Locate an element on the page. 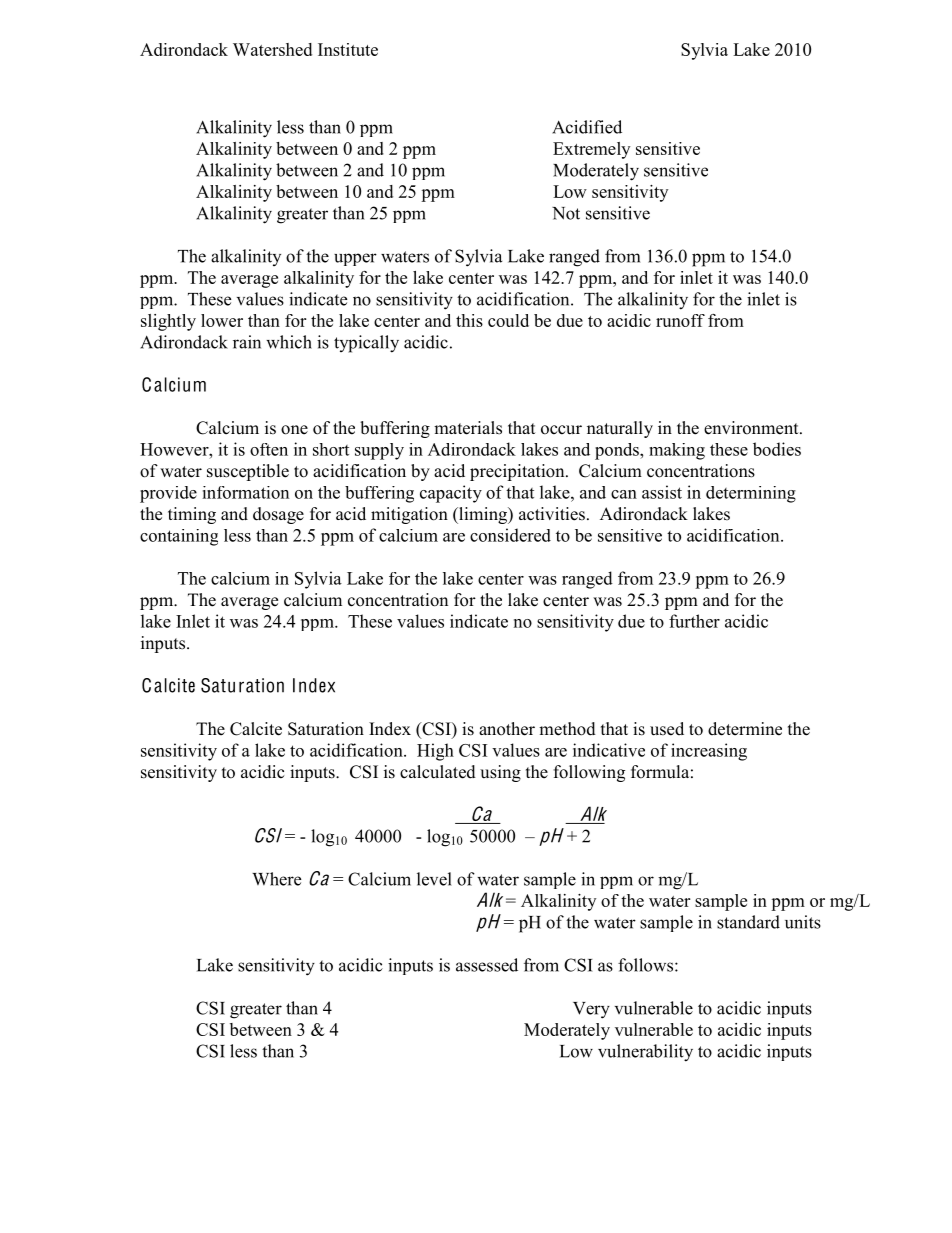 The image size is (952, 1233). dosage is located at coordinates (278, 515).
